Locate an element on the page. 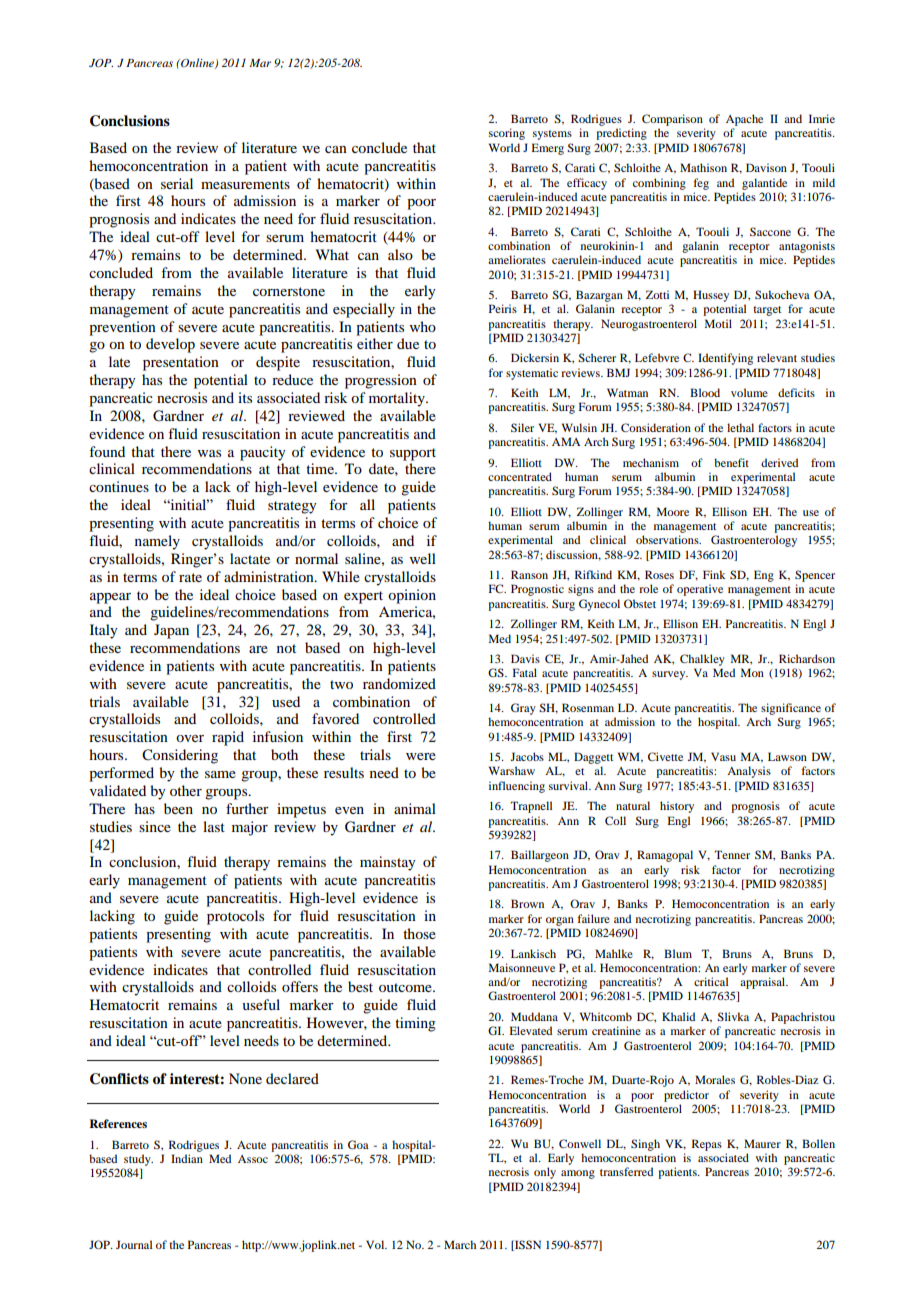  serial is located at coordinates (177, 183).
